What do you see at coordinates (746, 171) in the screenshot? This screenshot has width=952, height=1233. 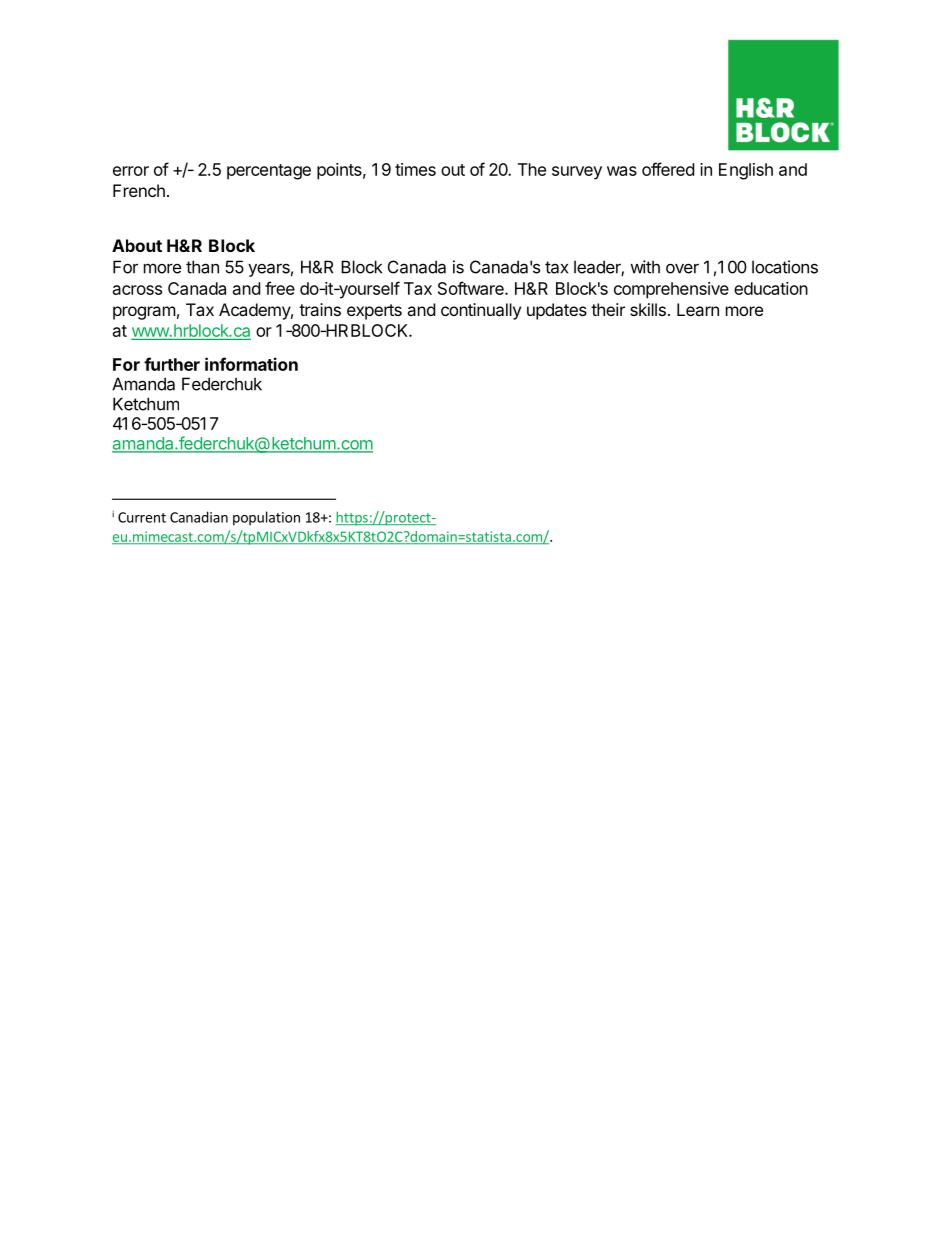 I see `English` at bounding box center [746, 171].
